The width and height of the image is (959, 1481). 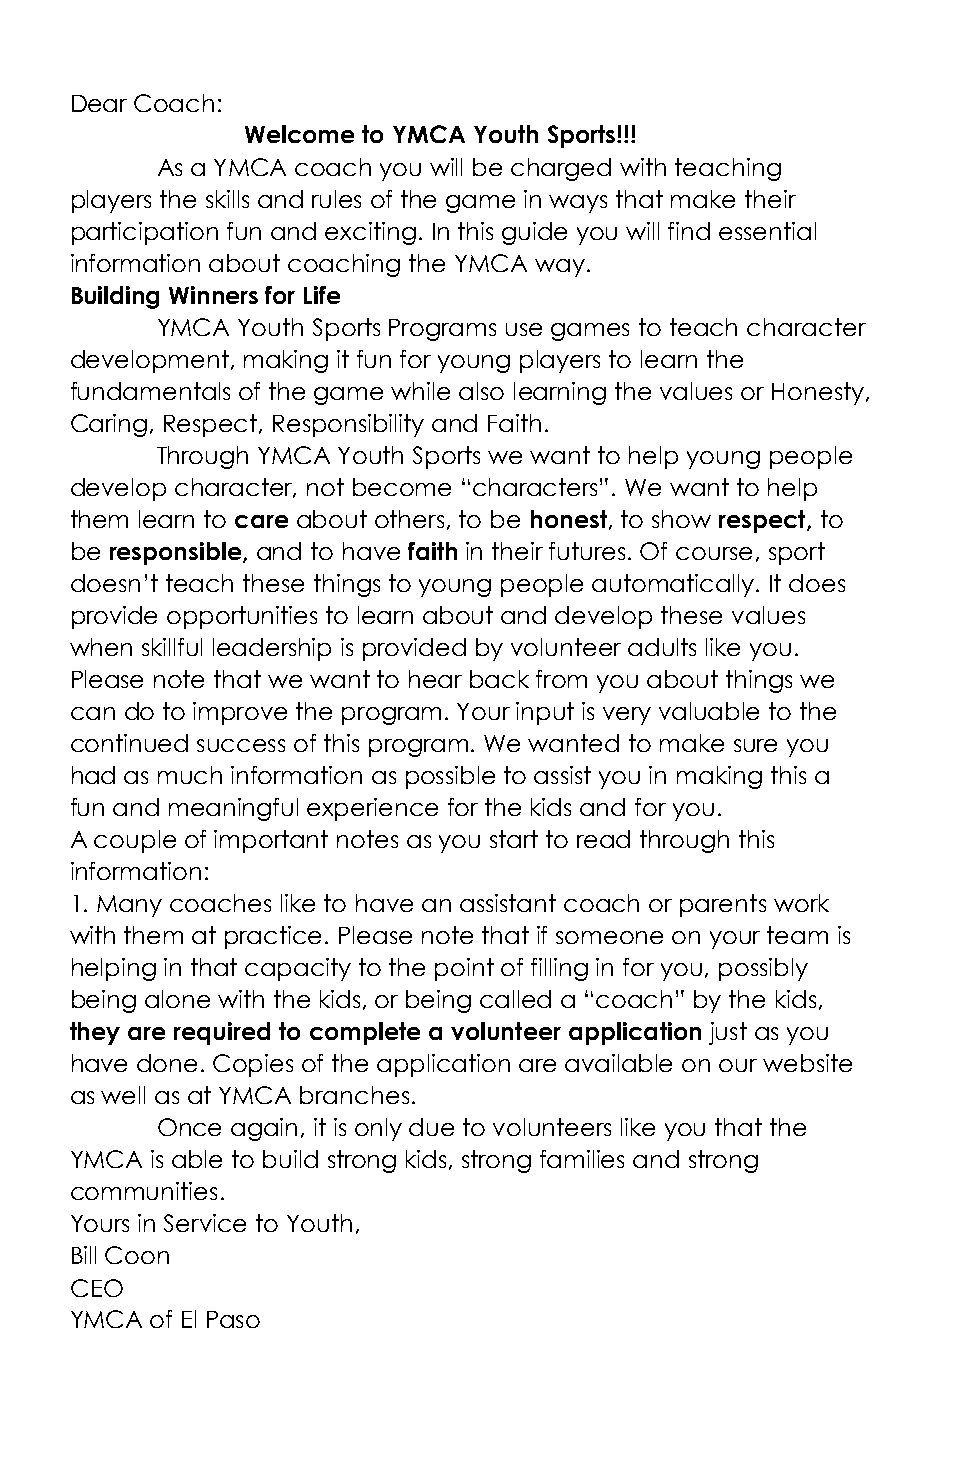 What do you see at coordinates (689, 231) in the image?
I see `find` at bounding box center [689, 231].
